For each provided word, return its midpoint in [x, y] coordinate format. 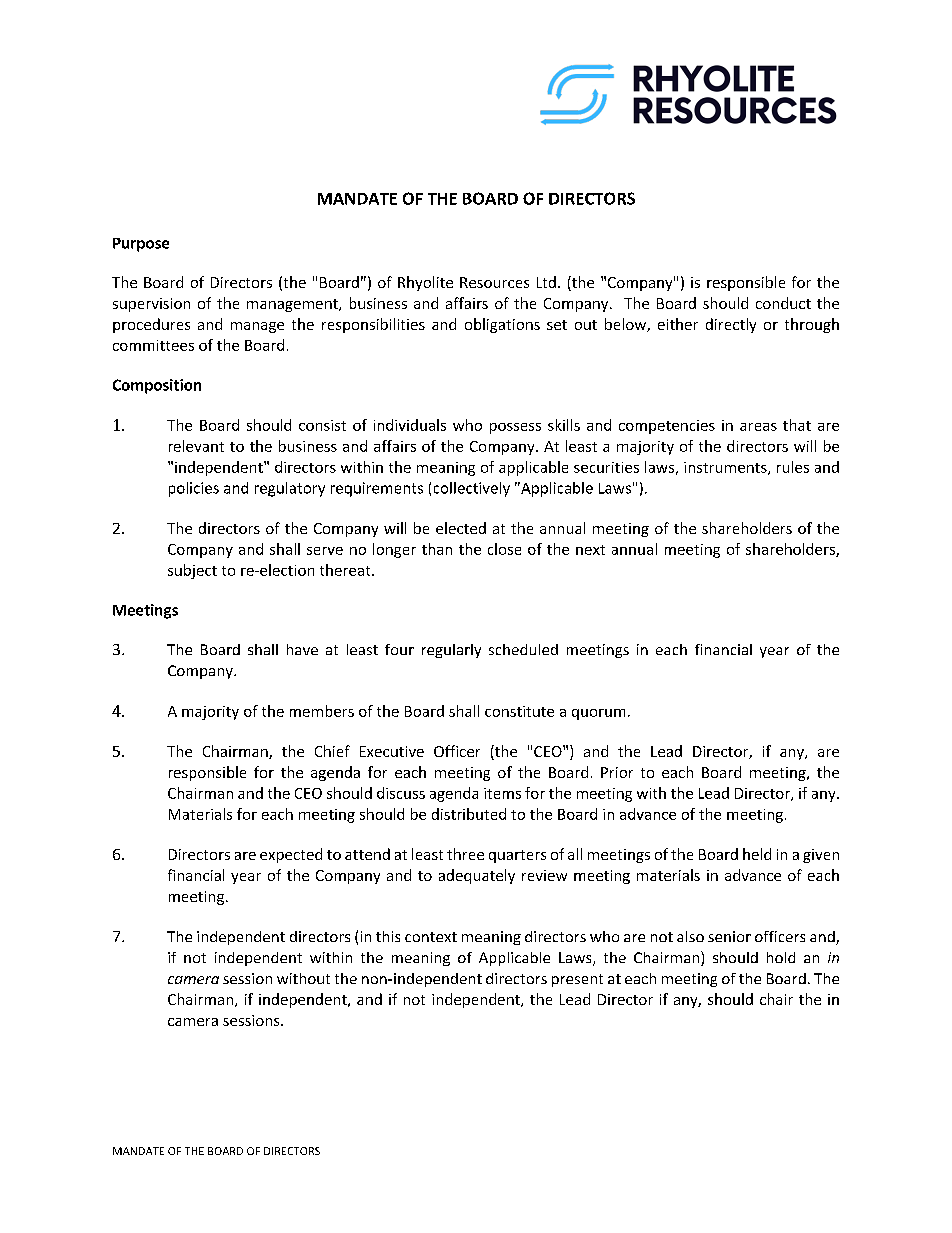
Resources [494, 282]
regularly [451, 651]
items [502, 793]
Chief [332, 751]
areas [758, 427]
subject [192, 571]
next [590, 550]
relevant [196, 446]
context [431, 937]
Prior [617, 772]
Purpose [141, 245]
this [388, 936]
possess [515, 428]
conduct [783, 303]
